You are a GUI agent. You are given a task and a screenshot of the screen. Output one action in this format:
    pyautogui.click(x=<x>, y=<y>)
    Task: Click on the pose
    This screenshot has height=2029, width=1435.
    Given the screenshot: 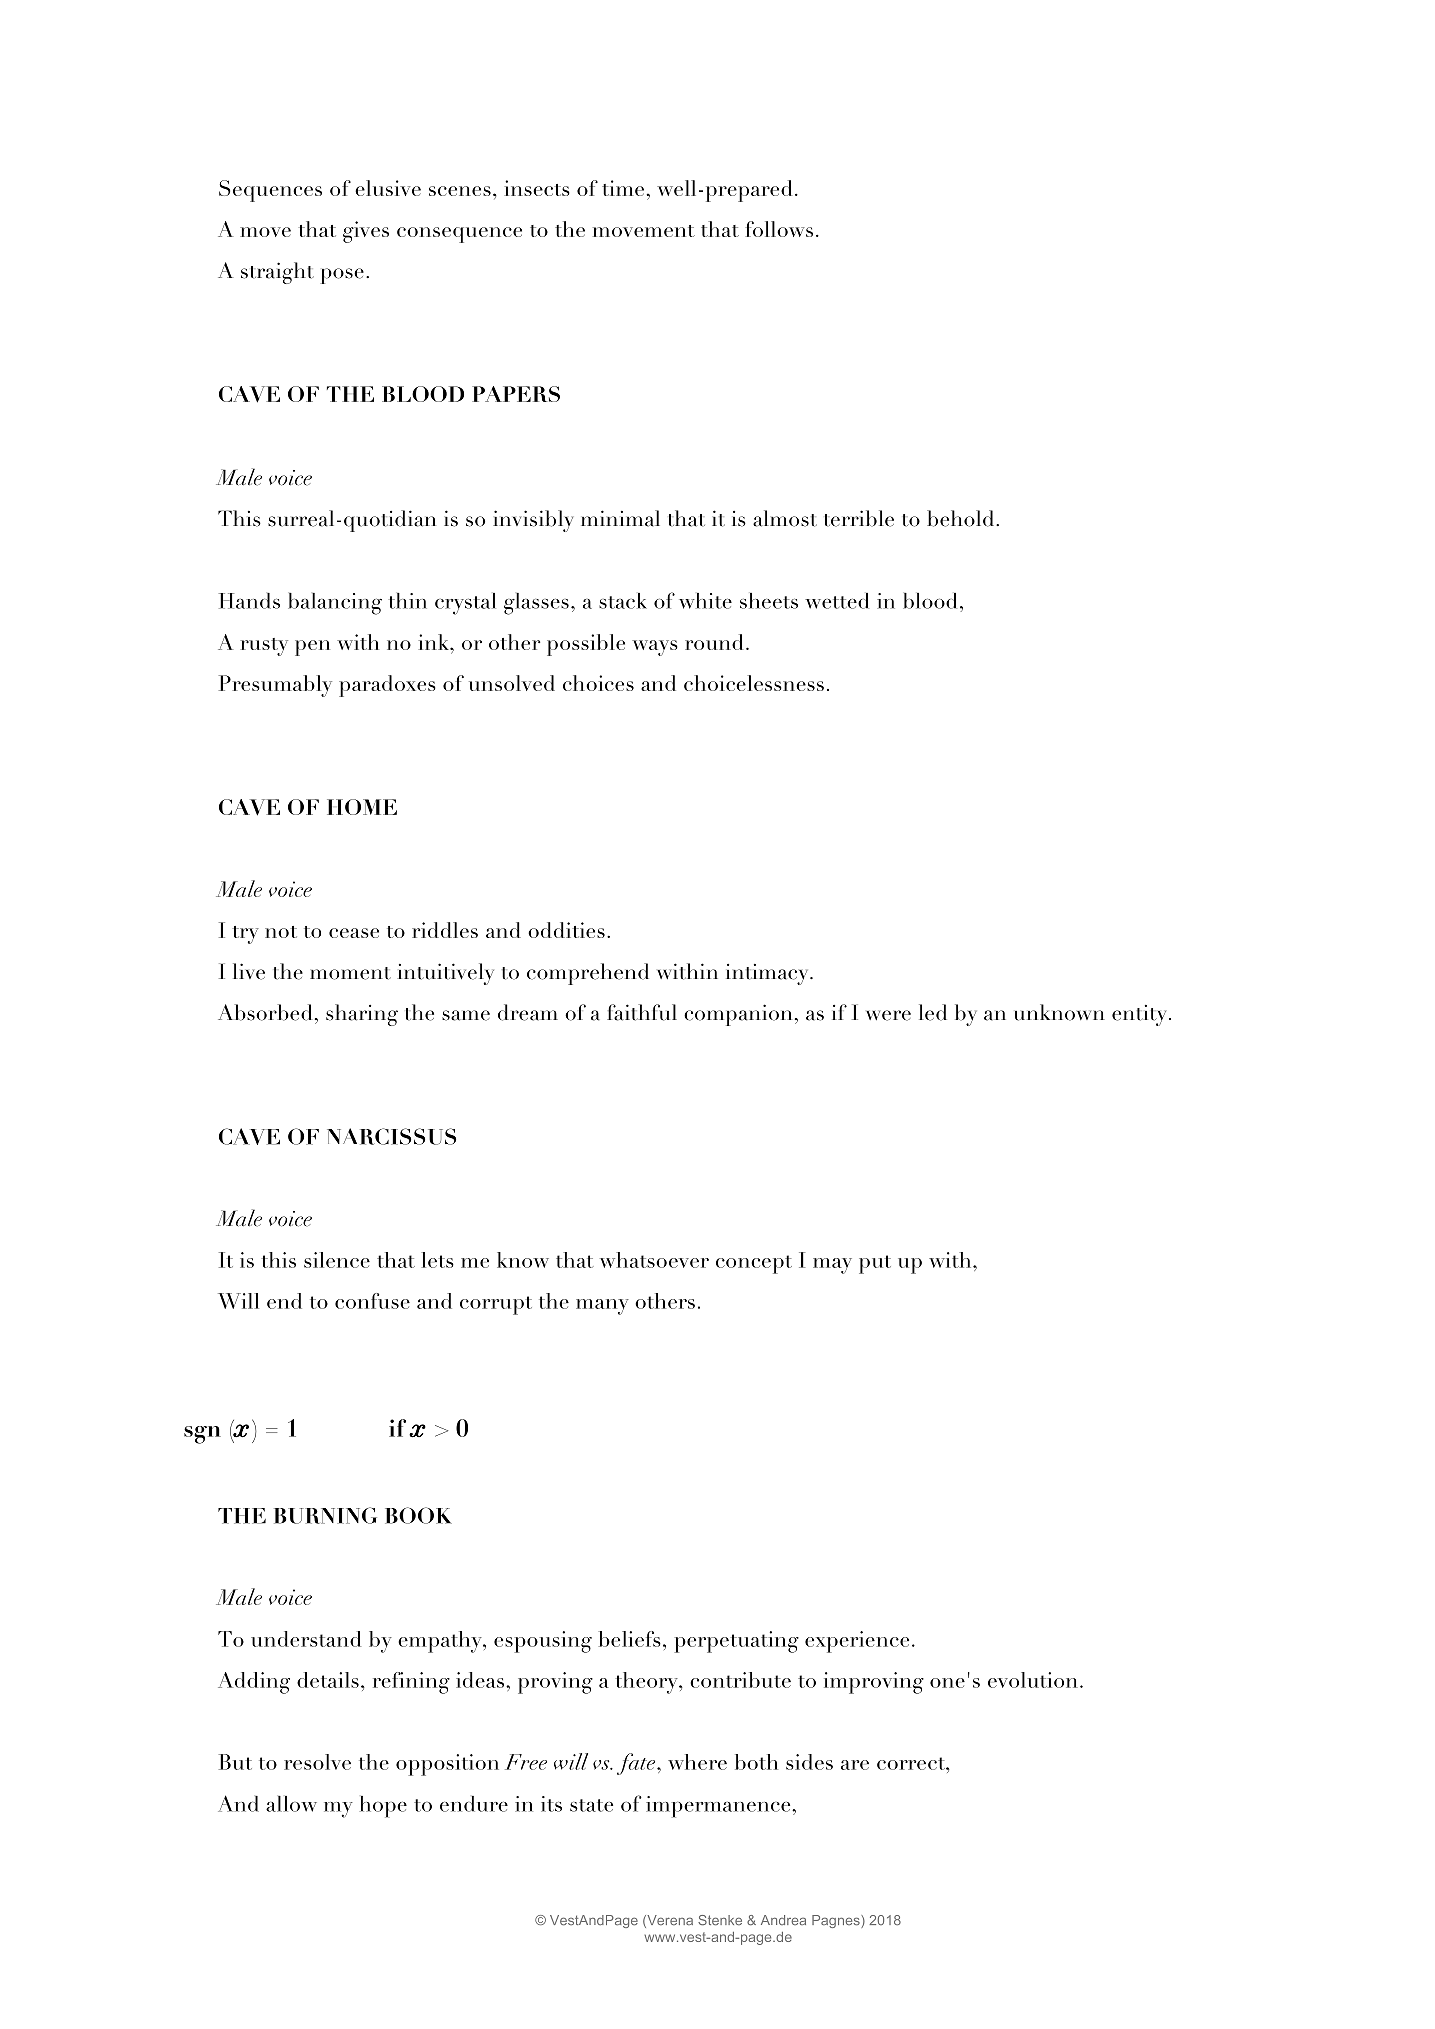 What is the action you would take?
    pyautogui.click(x=342, y=276)
